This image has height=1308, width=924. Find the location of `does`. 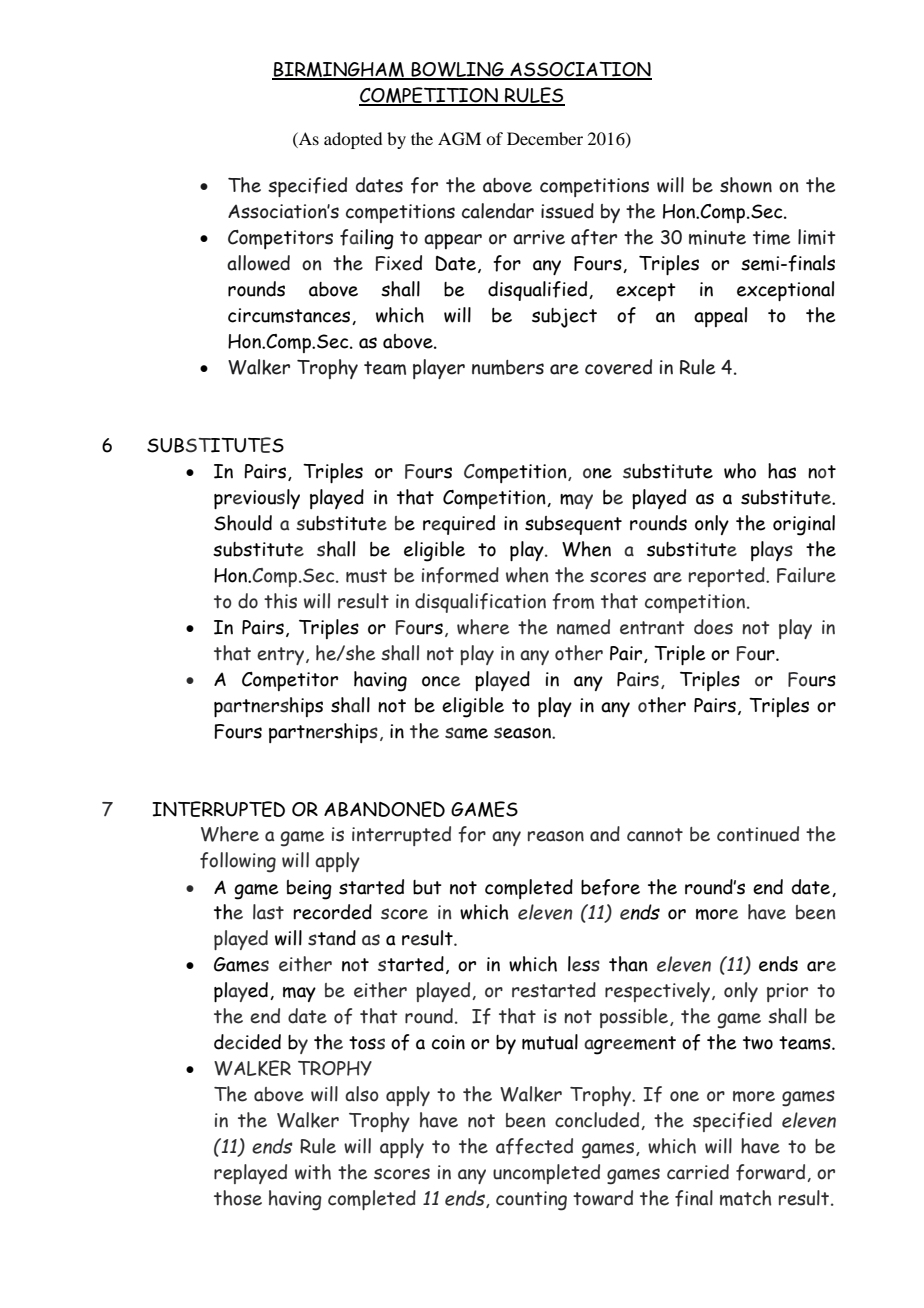

does is located at coordinates (713, 627).
